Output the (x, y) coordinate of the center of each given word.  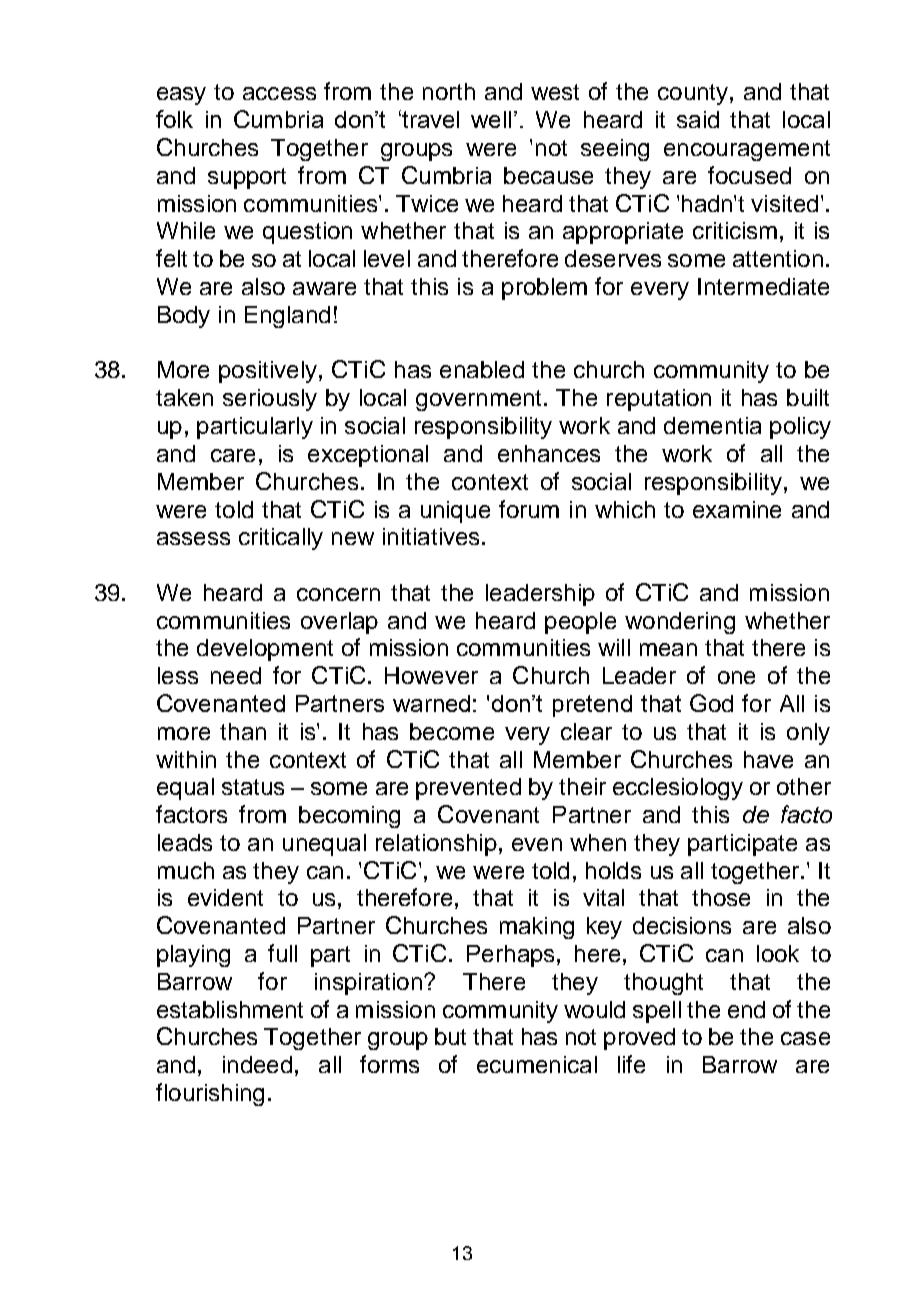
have (768, 759)
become (452, 731)
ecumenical (537, 1064)
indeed (257, 1064)
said (698, 119)
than (243, 731)
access (279, 93)
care (233, 455)
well (491, 119)
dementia (712, 425)
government (478, 400)
